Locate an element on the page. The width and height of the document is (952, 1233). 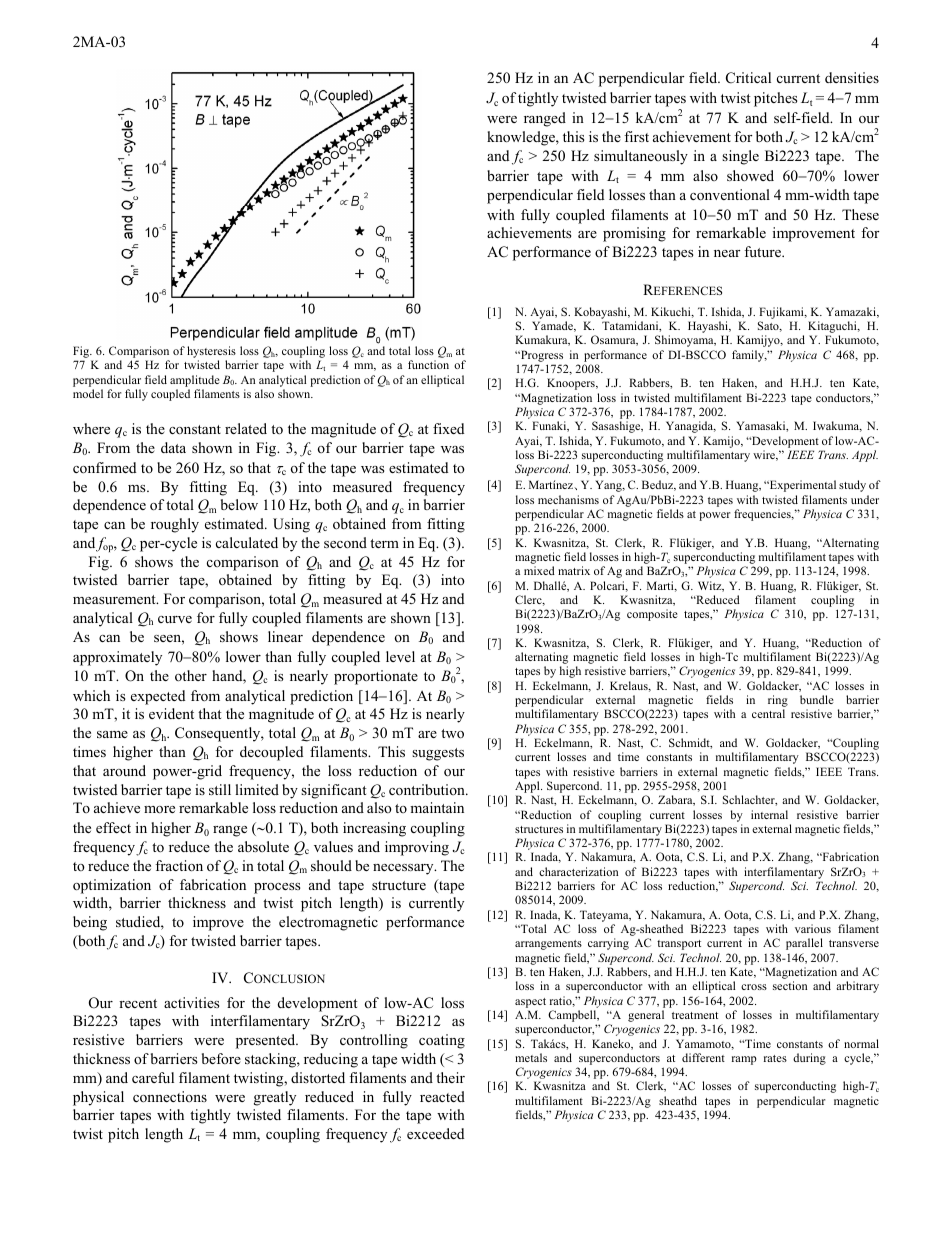
reacted is located at coordinates (442, 1096).
